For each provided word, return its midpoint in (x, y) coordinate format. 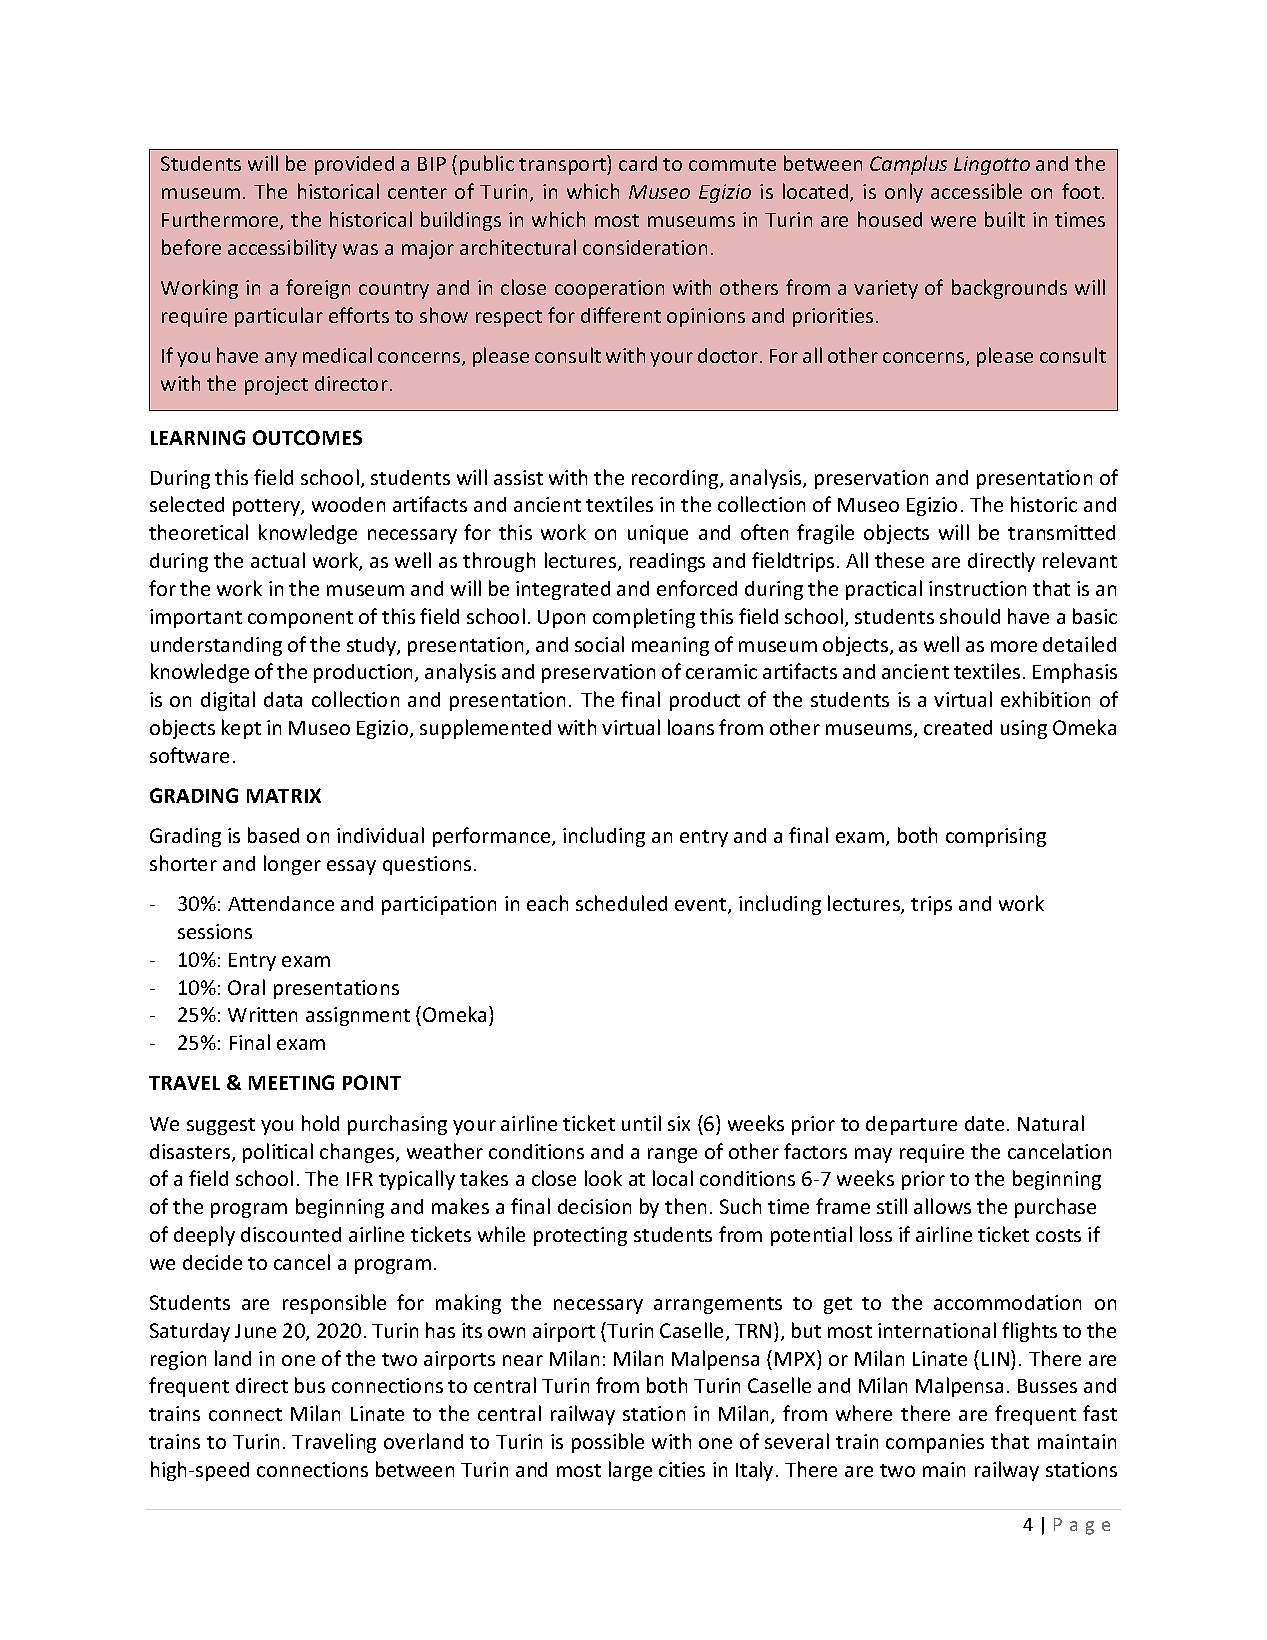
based (273, 835)
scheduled (621, 903)
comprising (996, 837)
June (255, 1331)
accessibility (282, 249)
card (638, 163)
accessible (976, 191)
